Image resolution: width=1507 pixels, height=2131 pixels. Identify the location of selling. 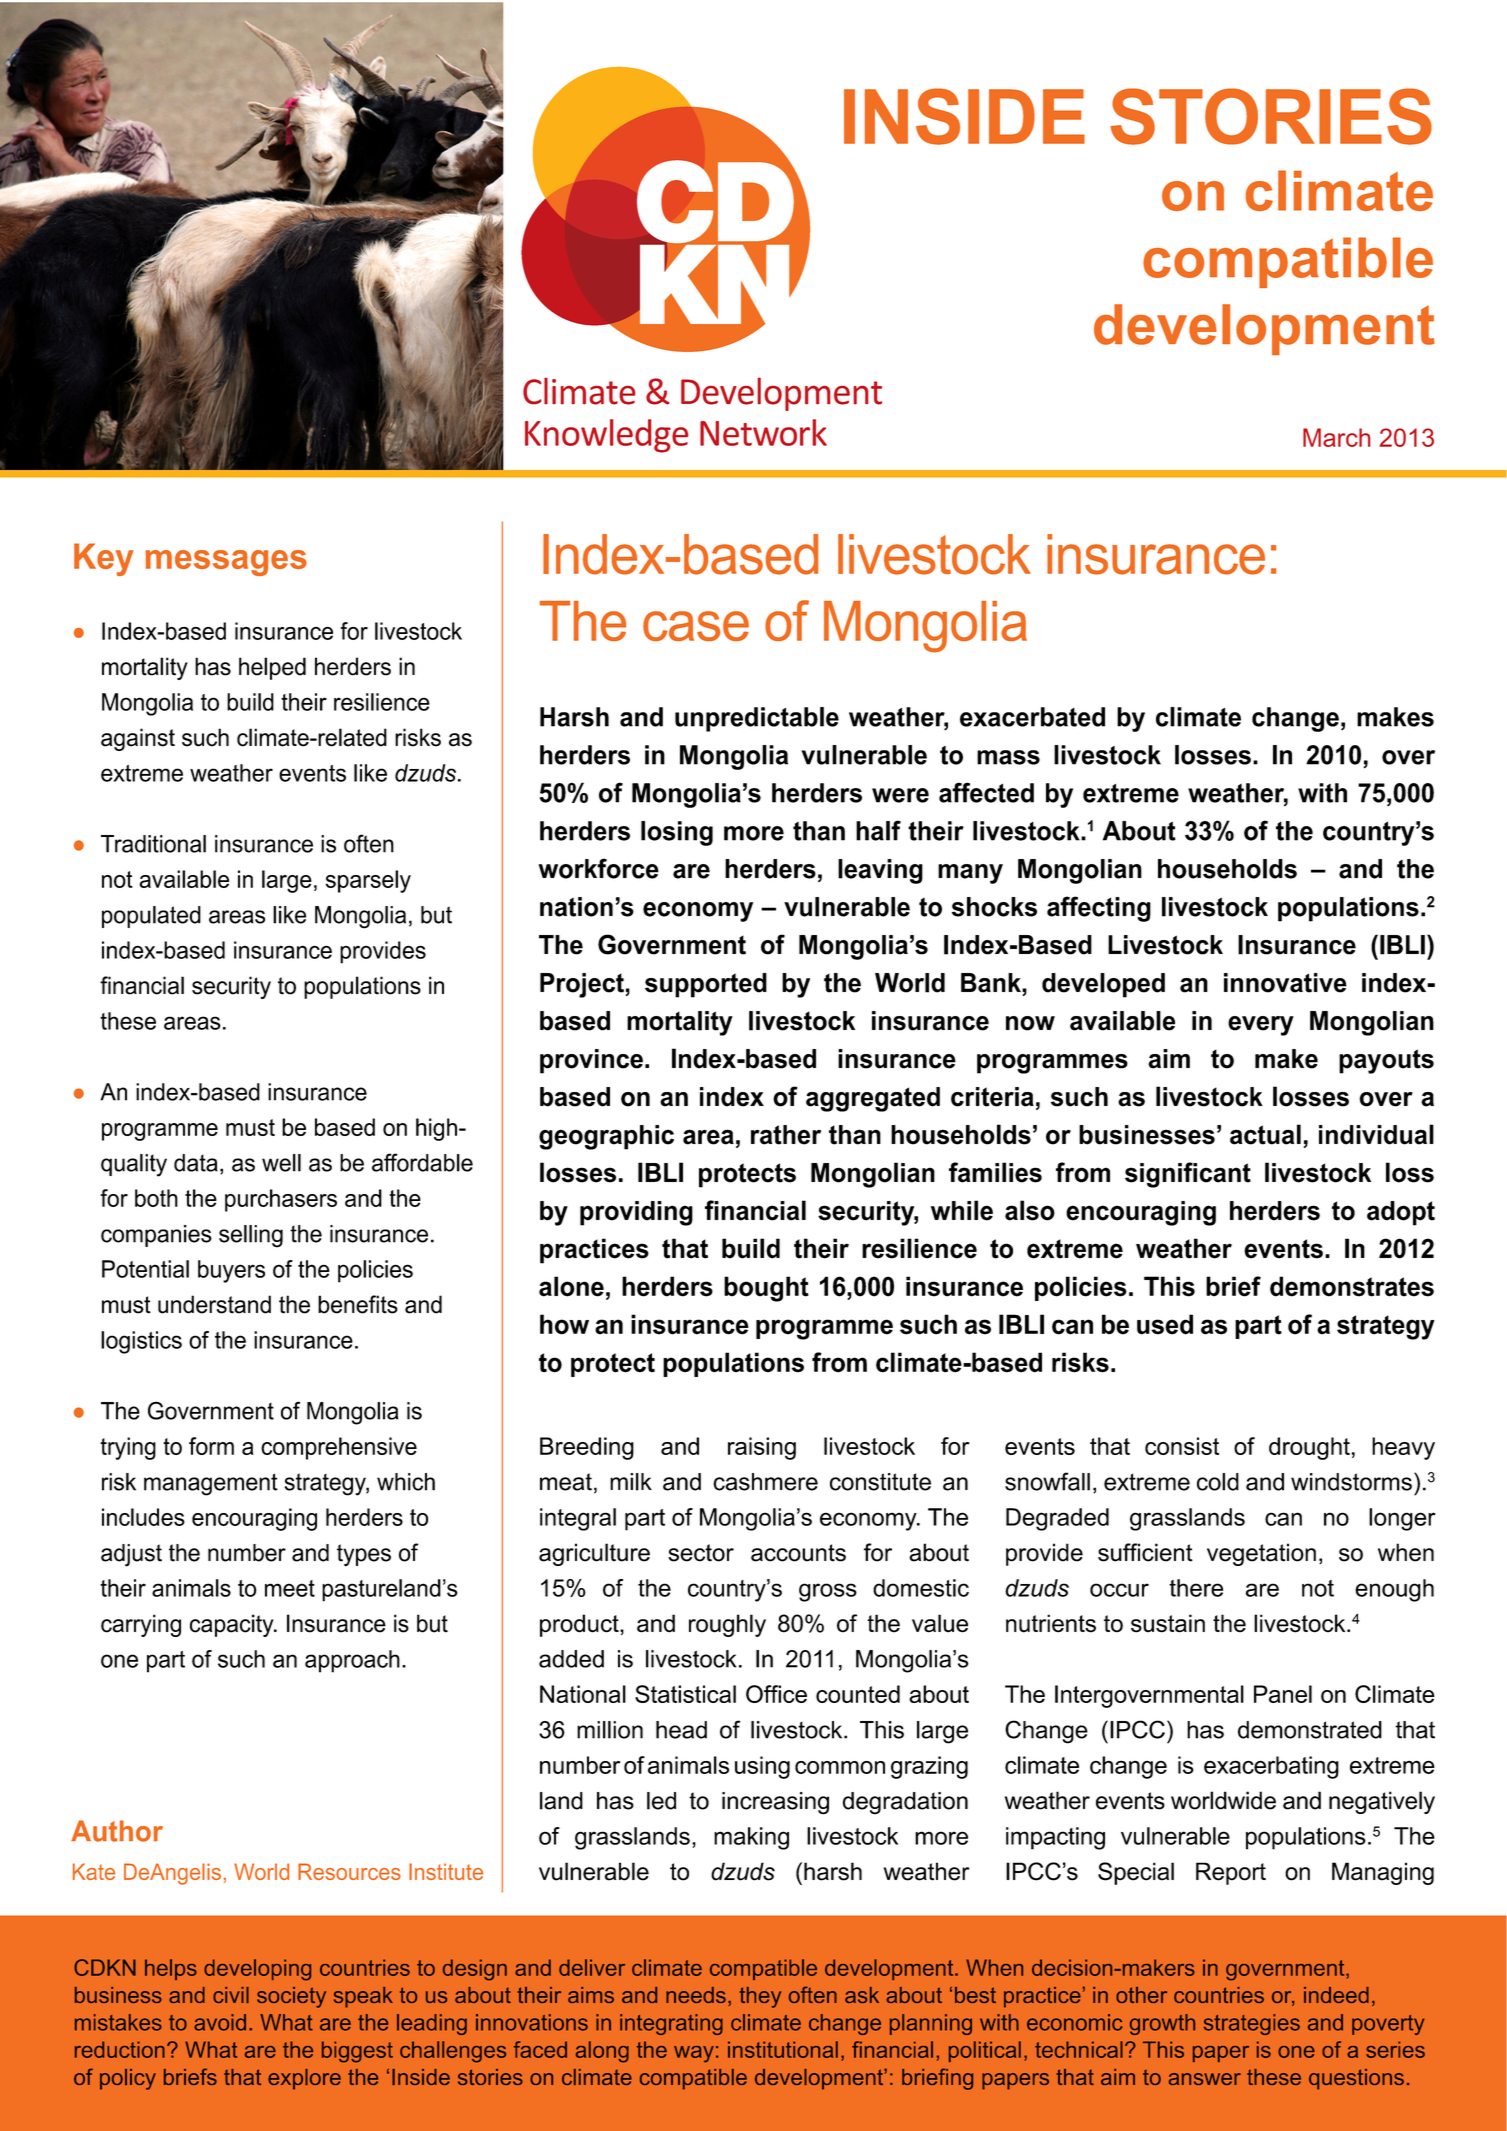
(251, 1236).
